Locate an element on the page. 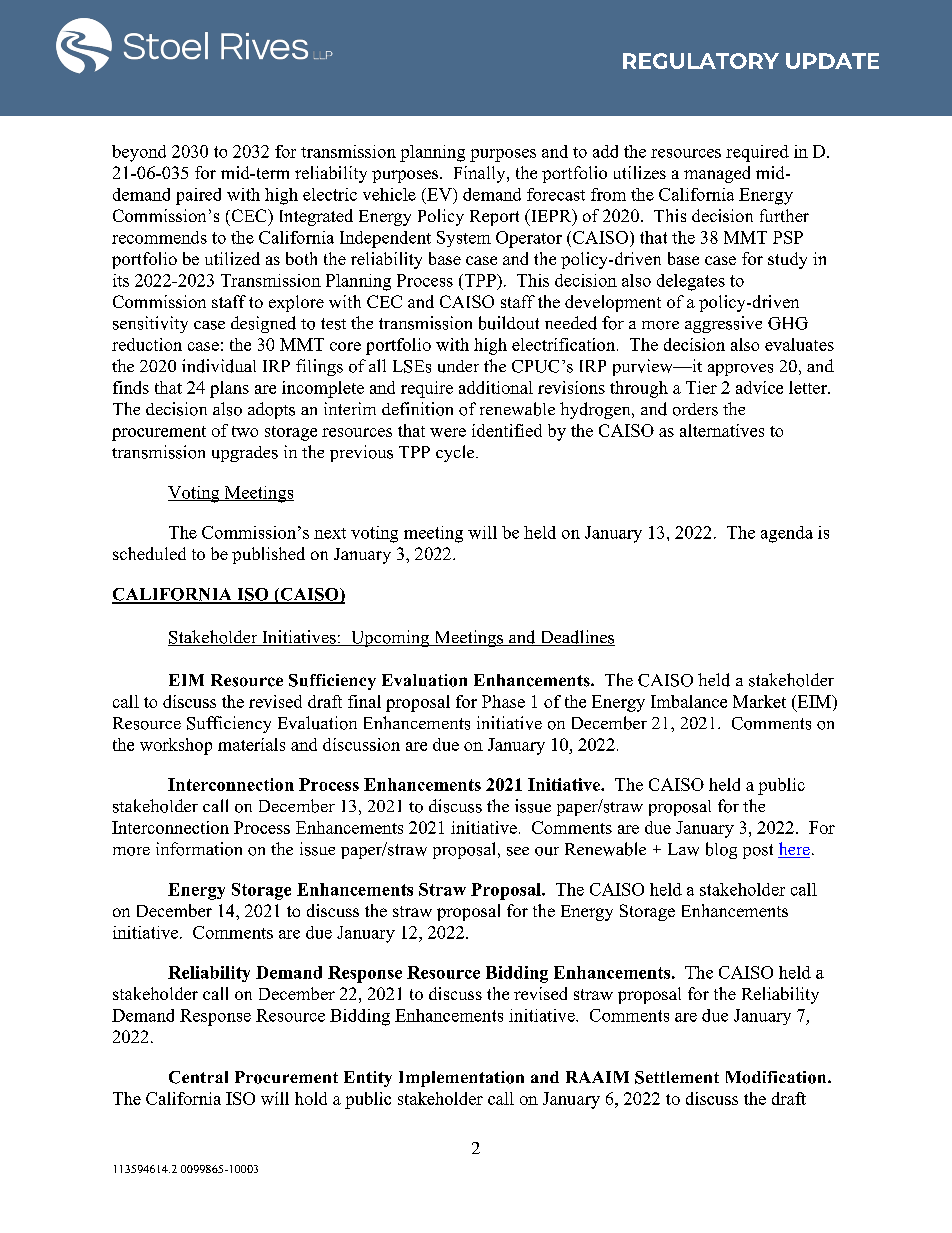  beyond is located at coordinates (139, 153).
